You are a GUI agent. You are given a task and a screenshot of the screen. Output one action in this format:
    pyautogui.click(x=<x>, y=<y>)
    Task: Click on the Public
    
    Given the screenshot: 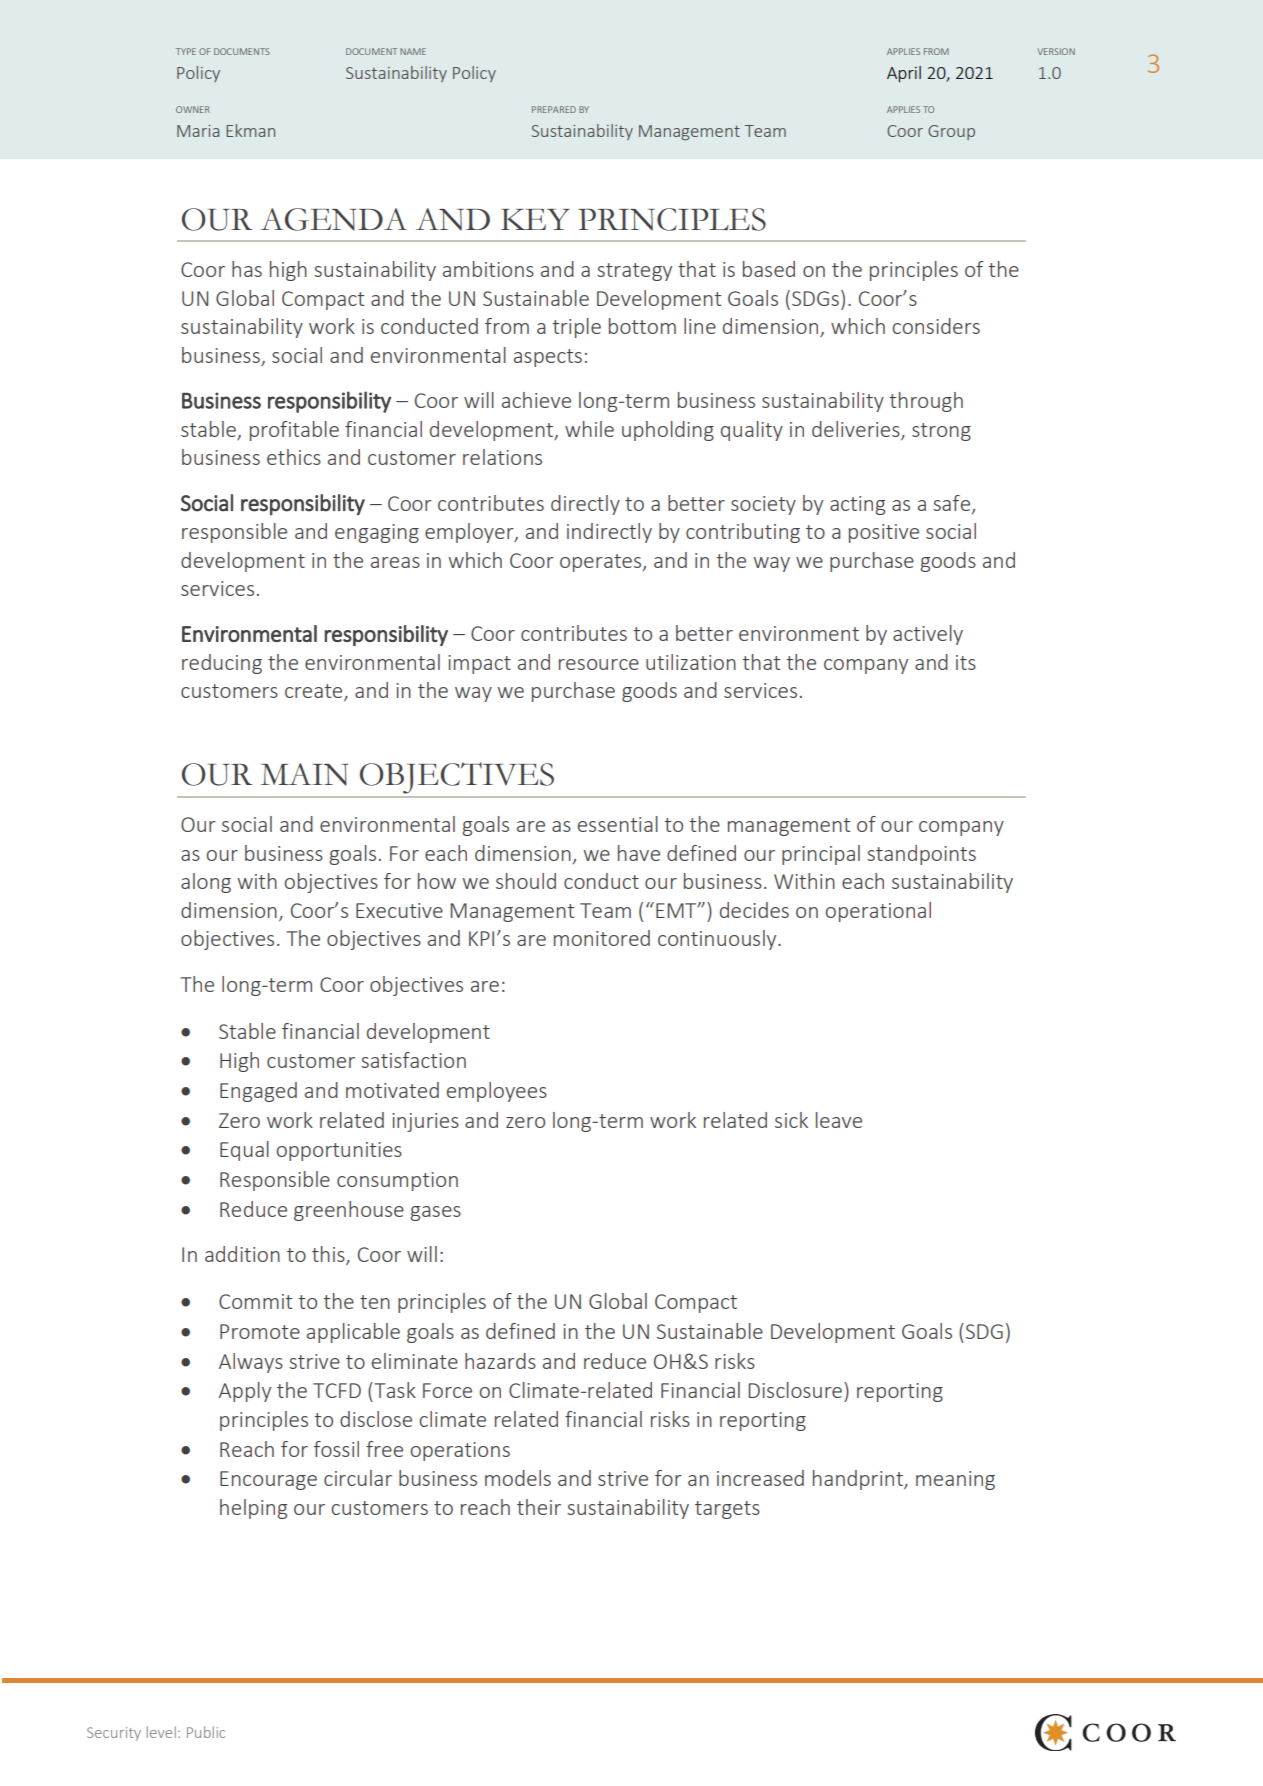 What is the action you would take?
    pyautogui.click(x=206, y=1732)
